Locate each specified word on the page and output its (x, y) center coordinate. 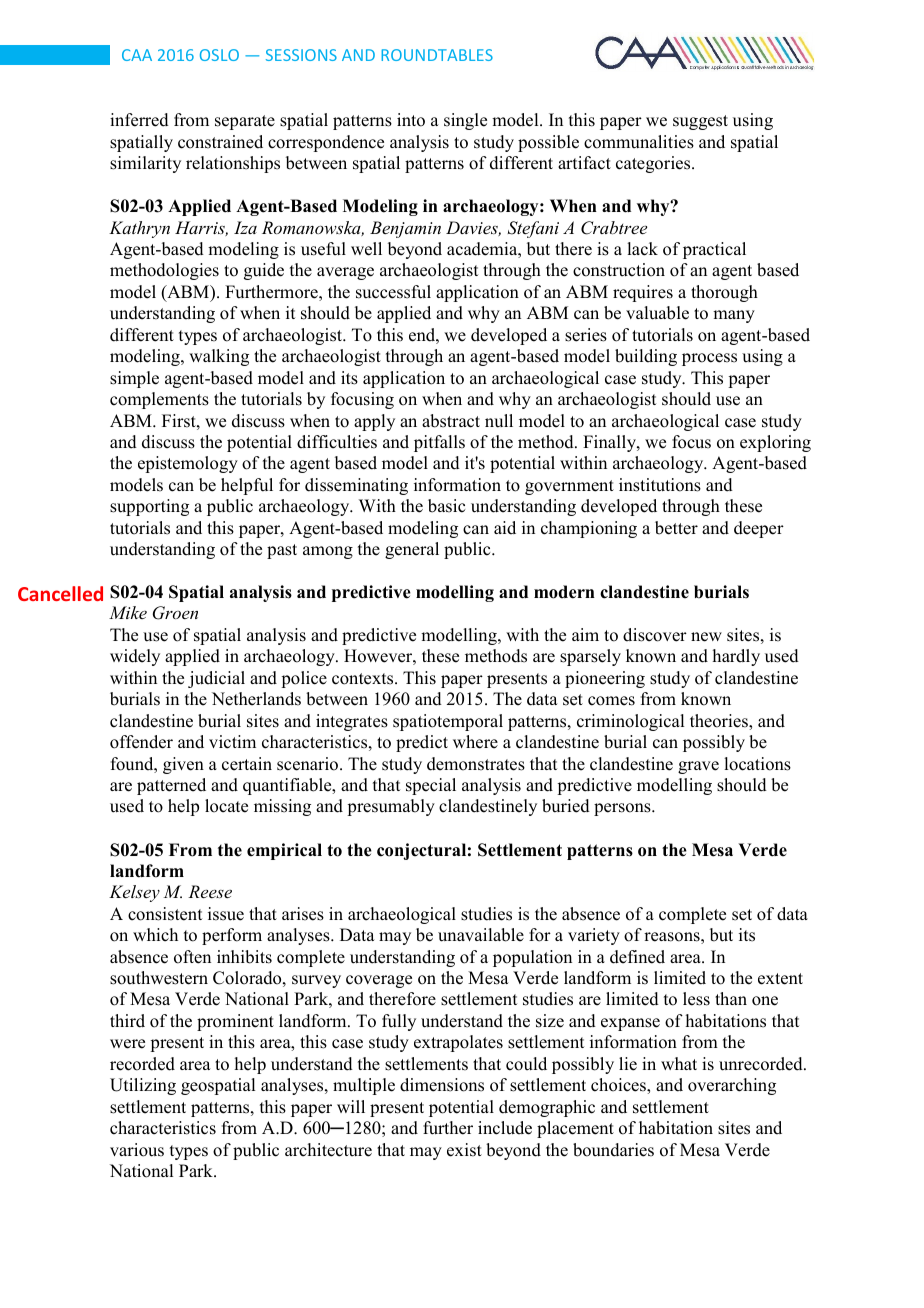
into (411, 120)
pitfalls (439, 443)
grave (698, 767)
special (431, 786)
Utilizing (143, 1086)
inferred (139, 120)
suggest (700, 122)
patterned (171, 786)
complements (159, 400)
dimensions (442, 1085)
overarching (732, 1086)
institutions (660, 485)
